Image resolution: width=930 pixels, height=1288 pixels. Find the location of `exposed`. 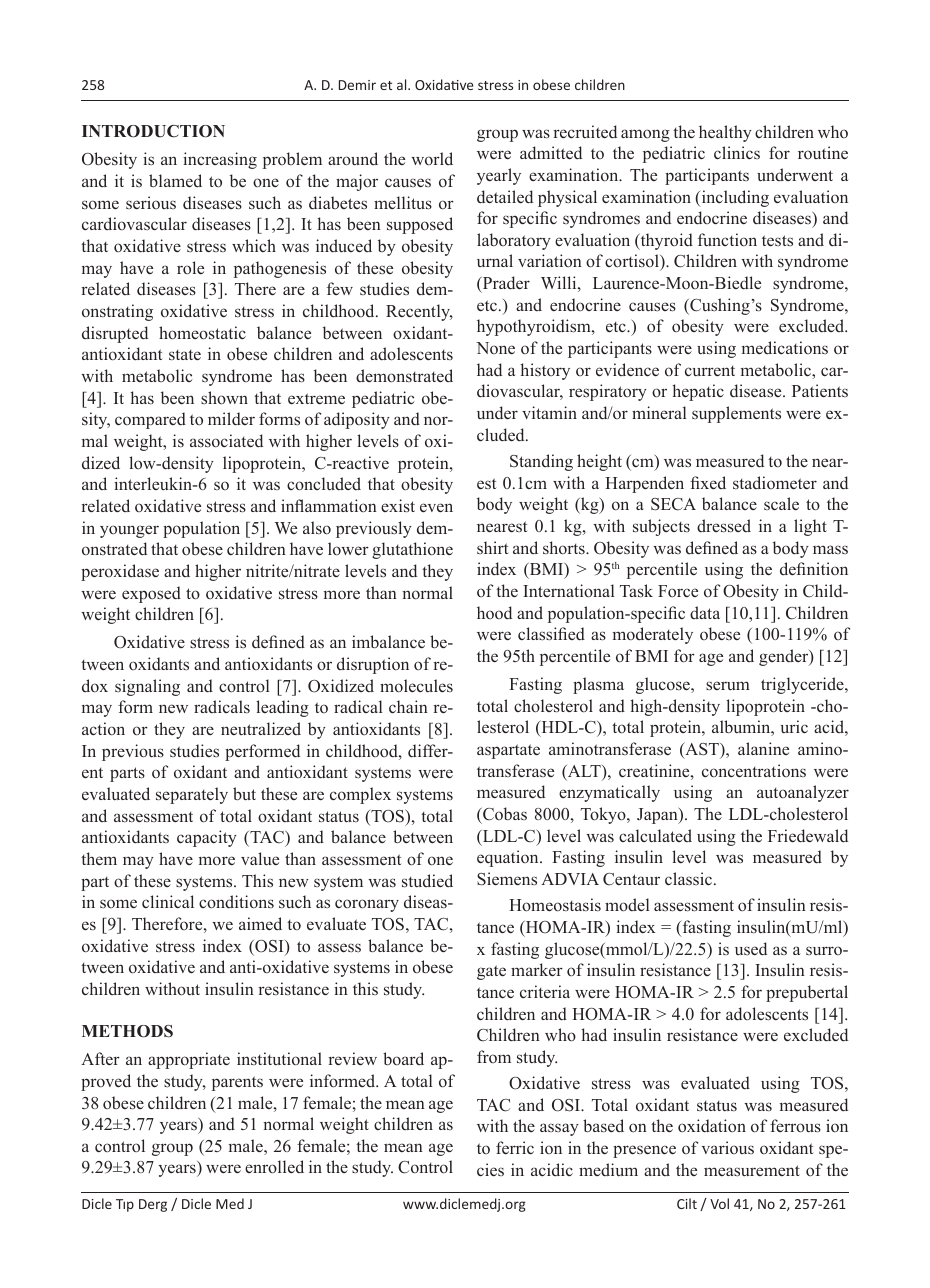

exposed is located at coordinates (151, 594).
